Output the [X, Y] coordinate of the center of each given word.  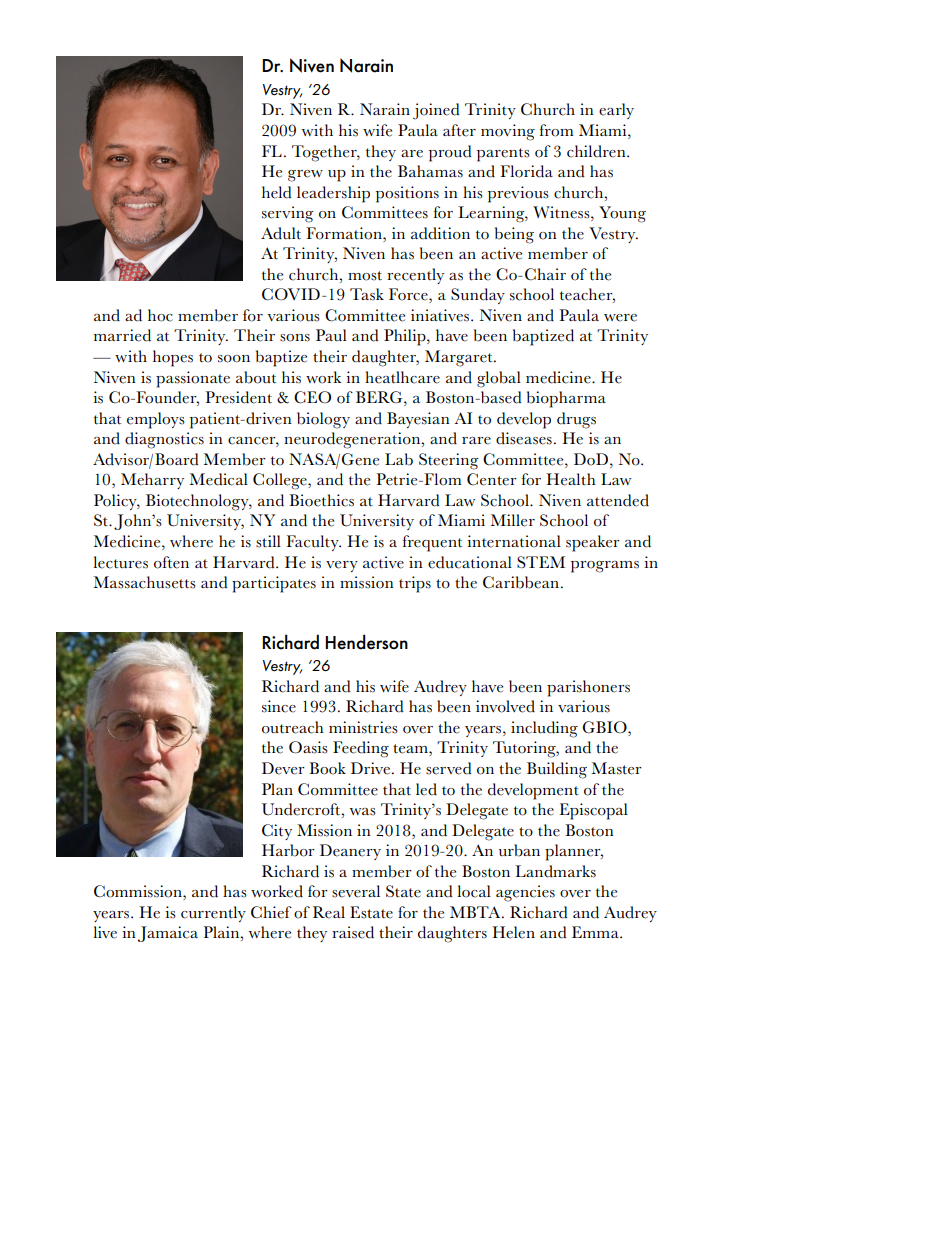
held [277, 192]
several [356, 891]
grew [305, 176]
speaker [593, 543]
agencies [525, 893]
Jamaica [168, 934]
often [171, 562]
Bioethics [321, 500]
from [556, 130]
